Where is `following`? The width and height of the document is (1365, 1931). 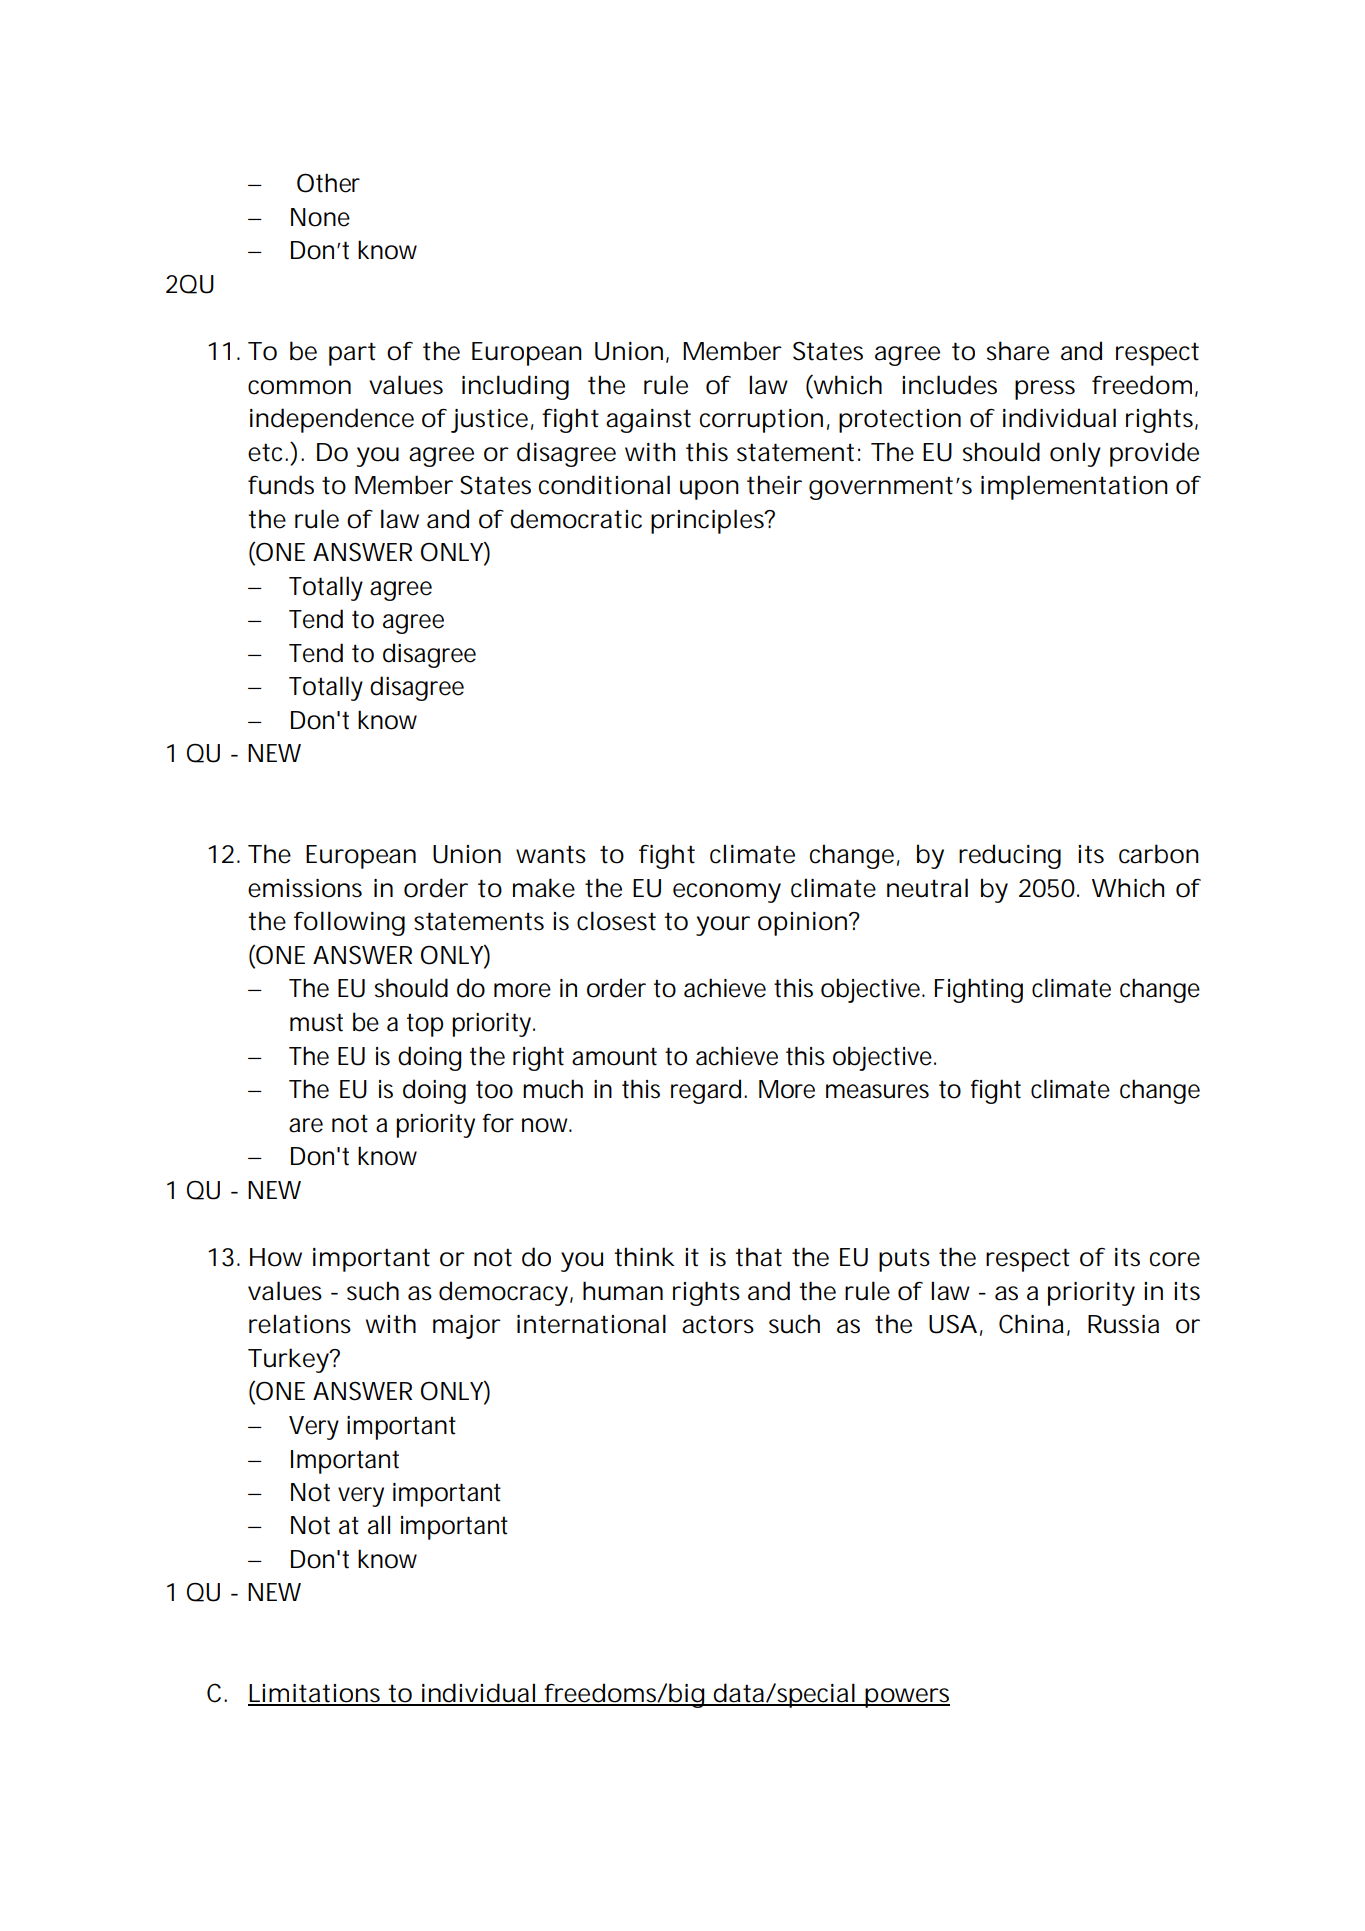
following is located at coordinates (349, 923).
